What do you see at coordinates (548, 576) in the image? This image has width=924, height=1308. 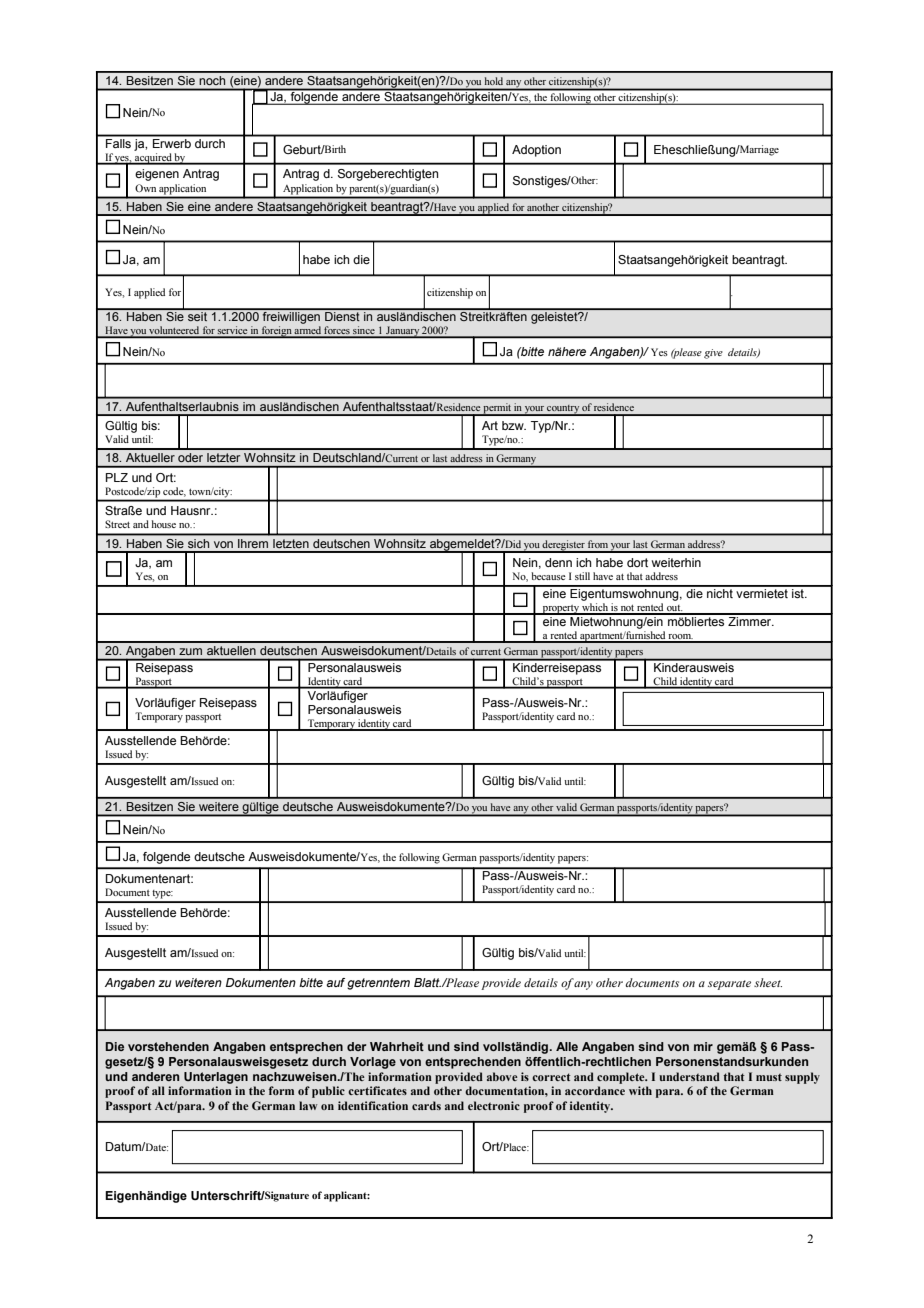 I see `because` at bounding box center [548, 576].
